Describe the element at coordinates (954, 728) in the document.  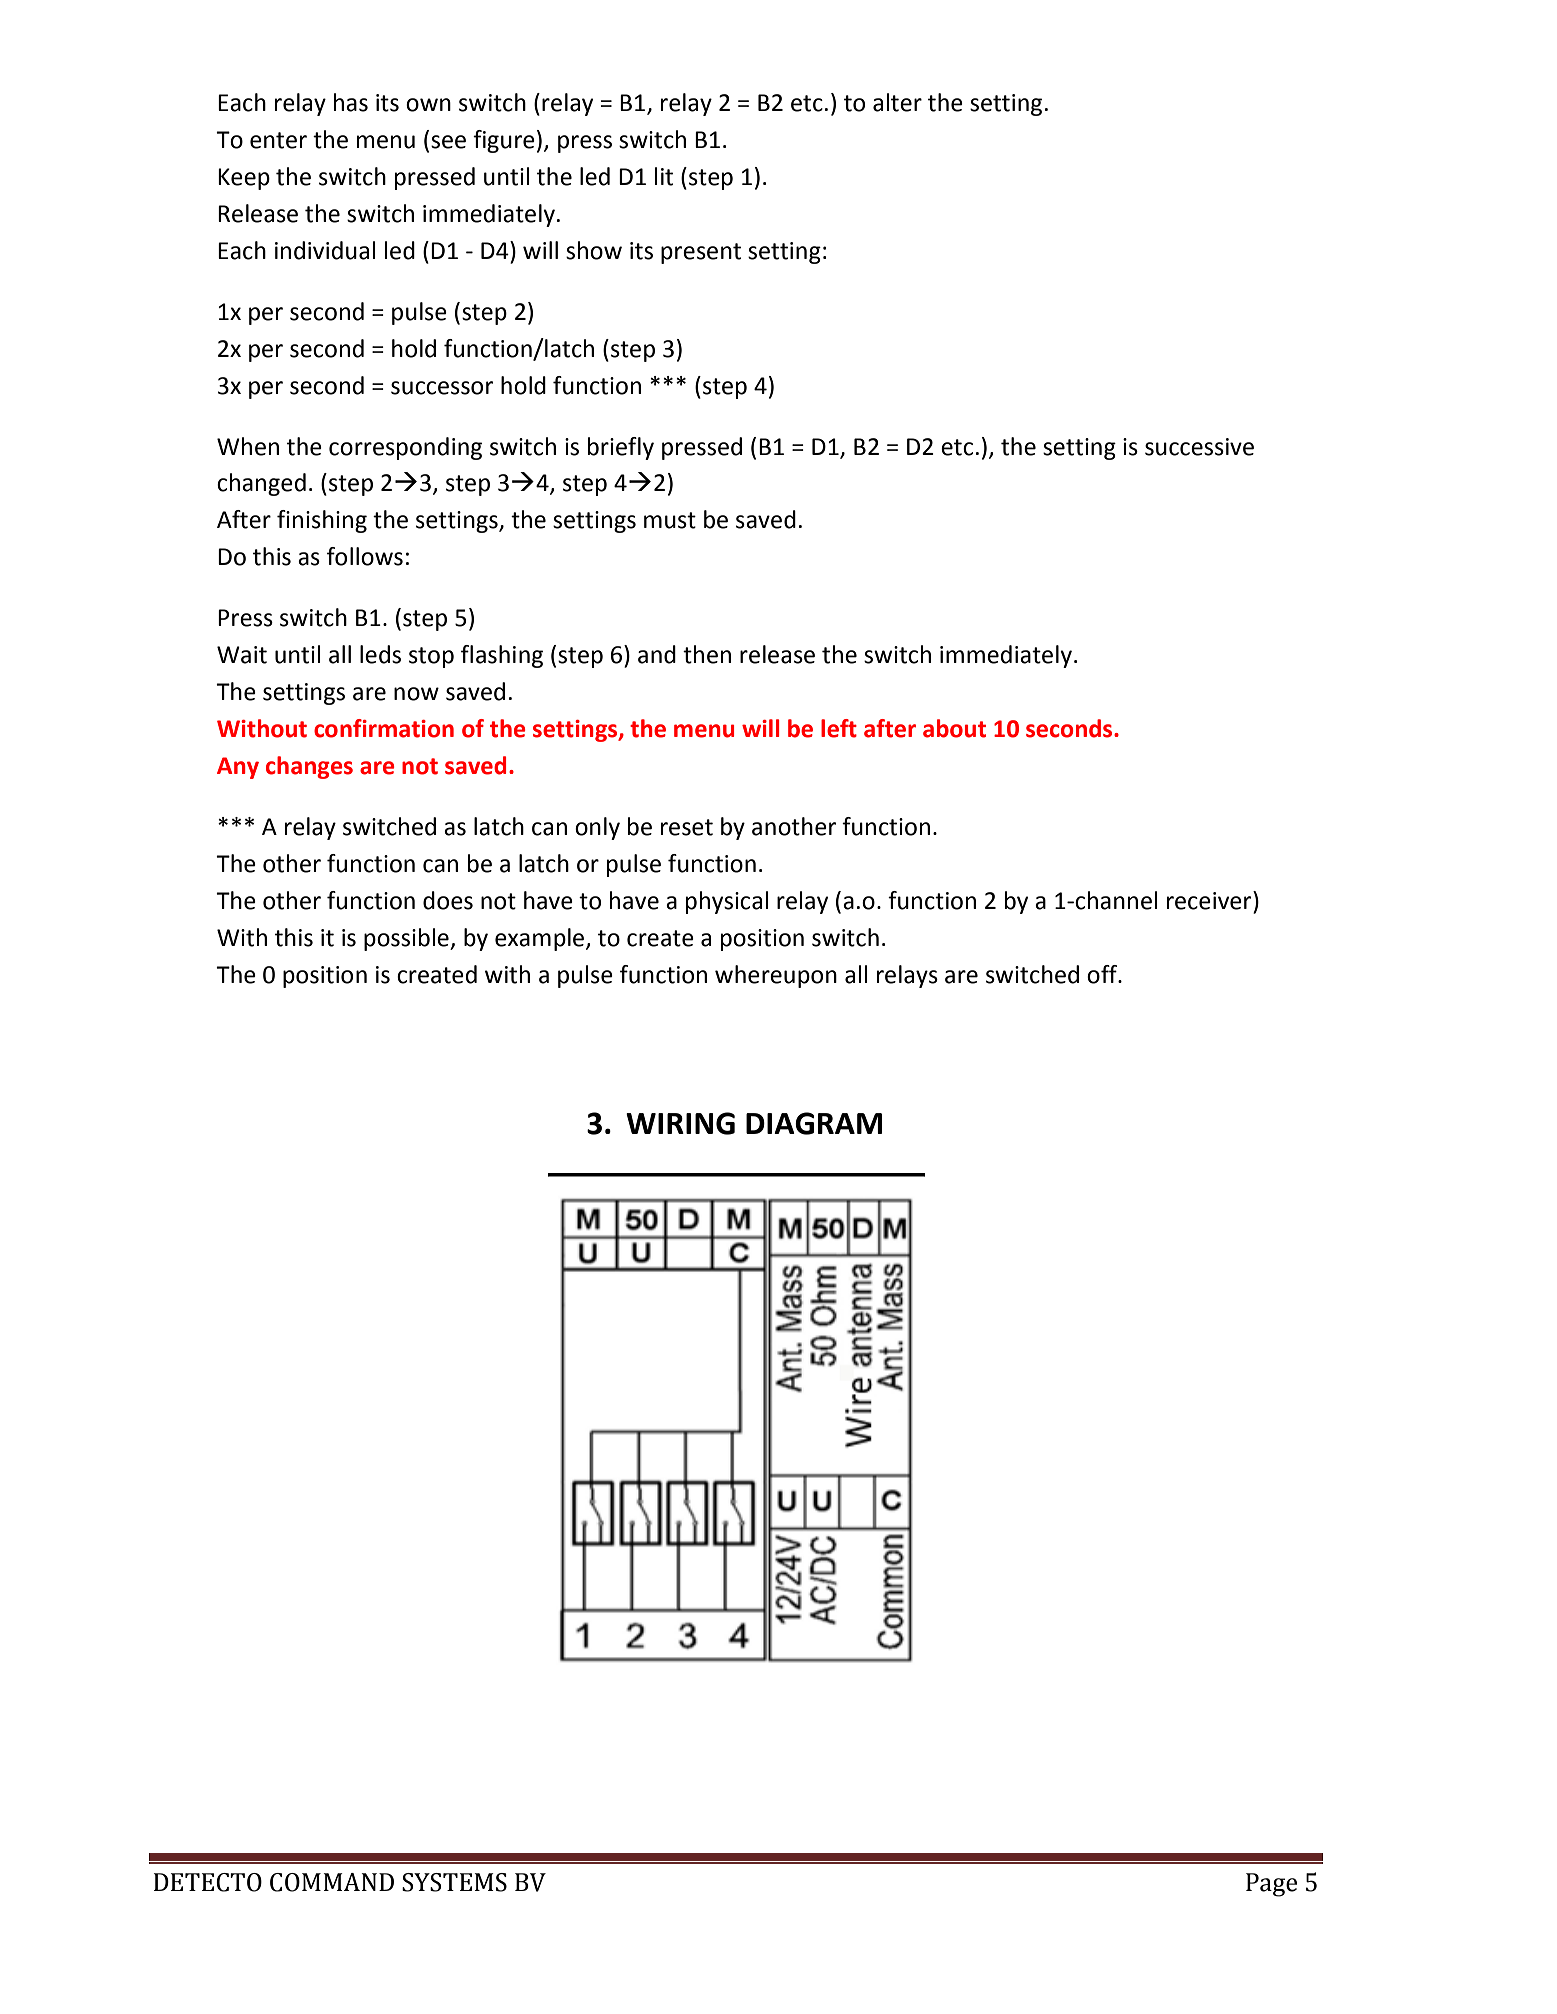
I see `about` at that location.
